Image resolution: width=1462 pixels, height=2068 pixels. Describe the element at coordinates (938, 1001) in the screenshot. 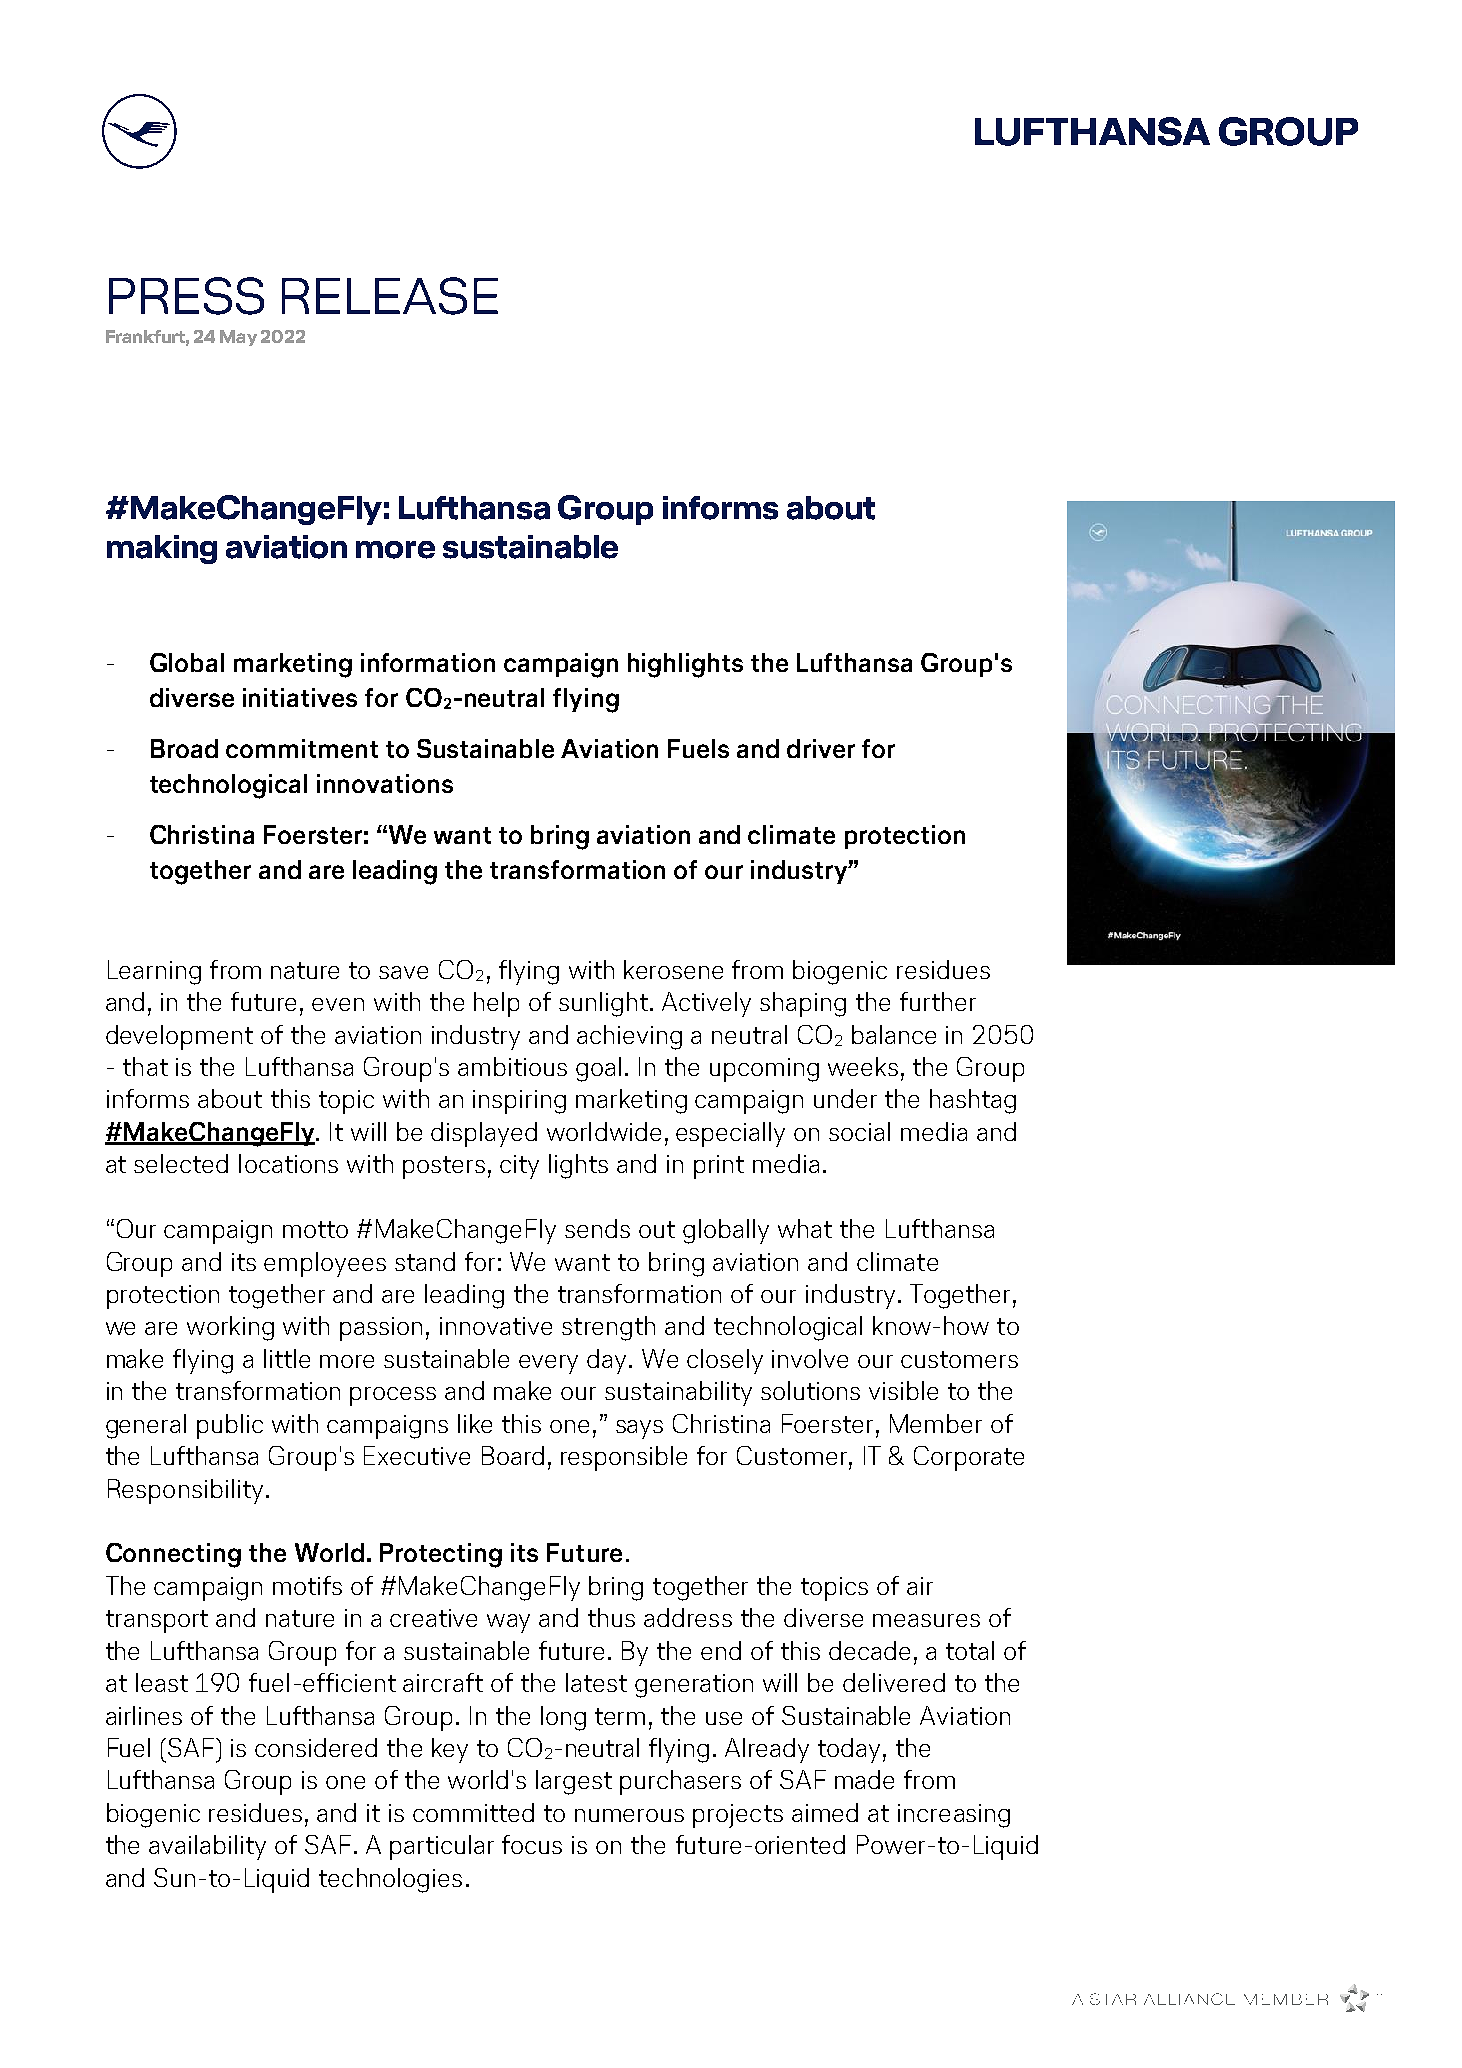

I see `further` at that location.
